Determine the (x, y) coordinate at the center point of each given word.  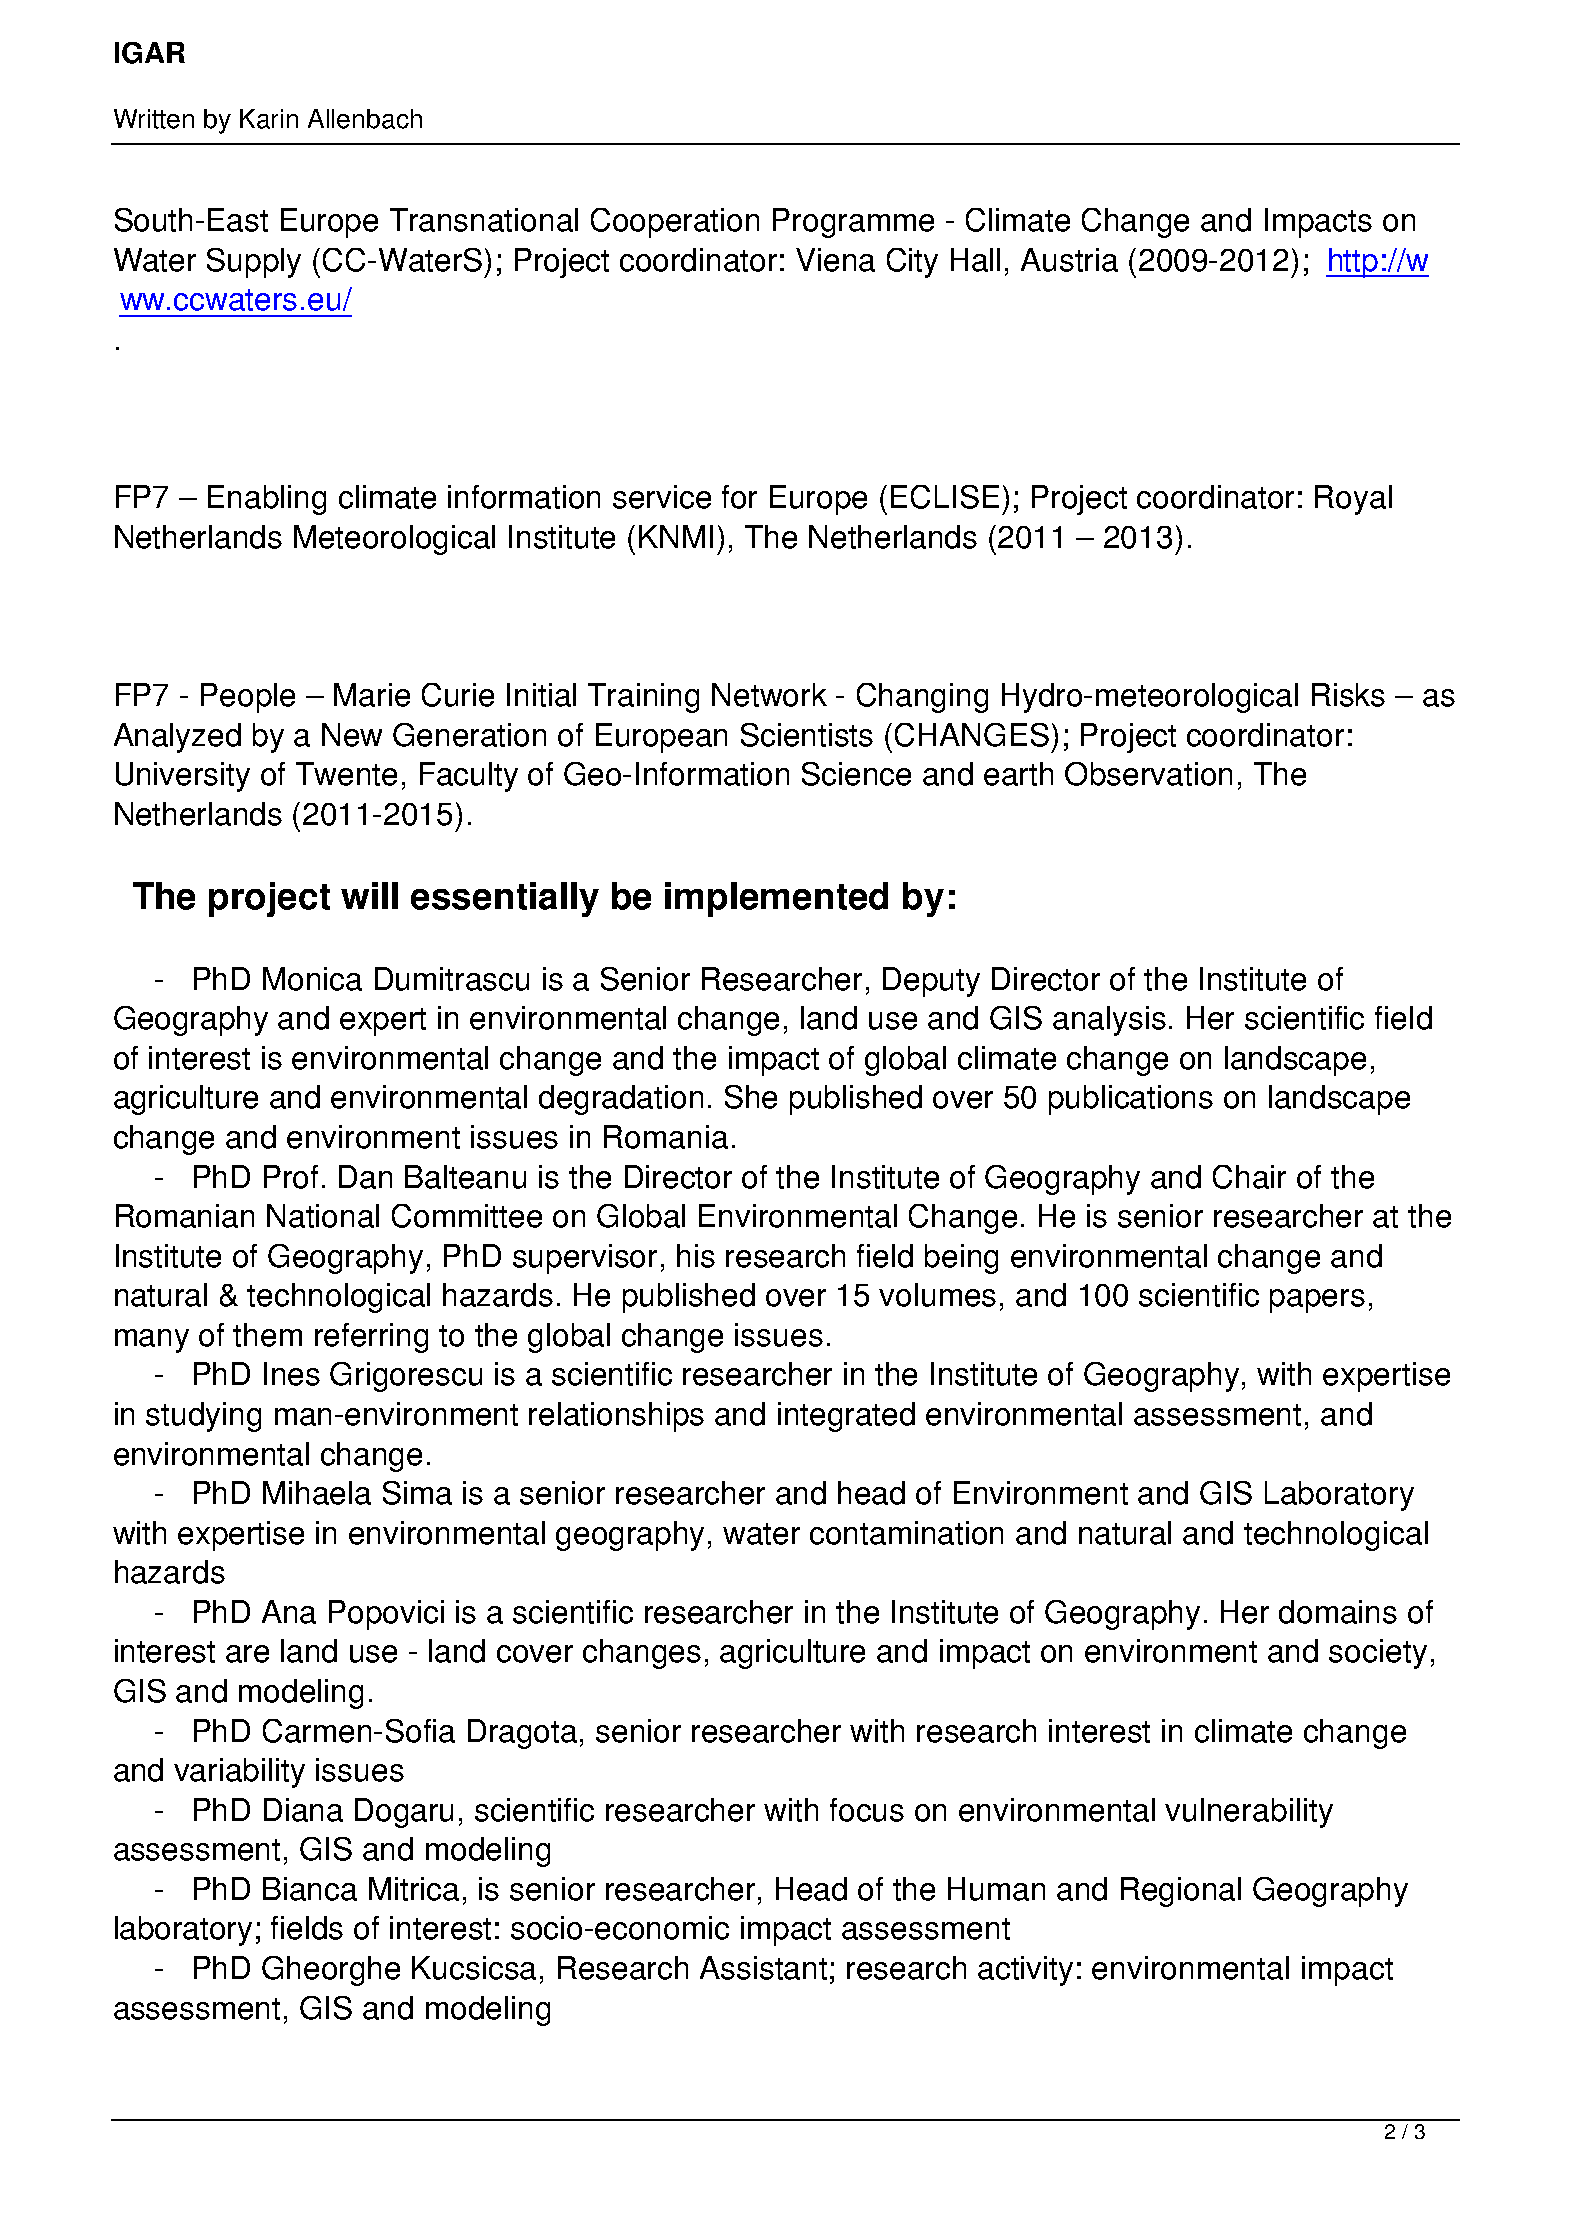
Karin (269, 119)
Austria (1069, 260)
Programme (853, 223)
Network (769, 695)
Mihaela (317, 1493)
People (248, 698)
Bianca (310, 1889)
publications (1131, 1100)
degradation (621, 1100)
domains (1338, 1612)
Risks (1348, 695)
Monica (312, 979)
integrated (846, 1417)
